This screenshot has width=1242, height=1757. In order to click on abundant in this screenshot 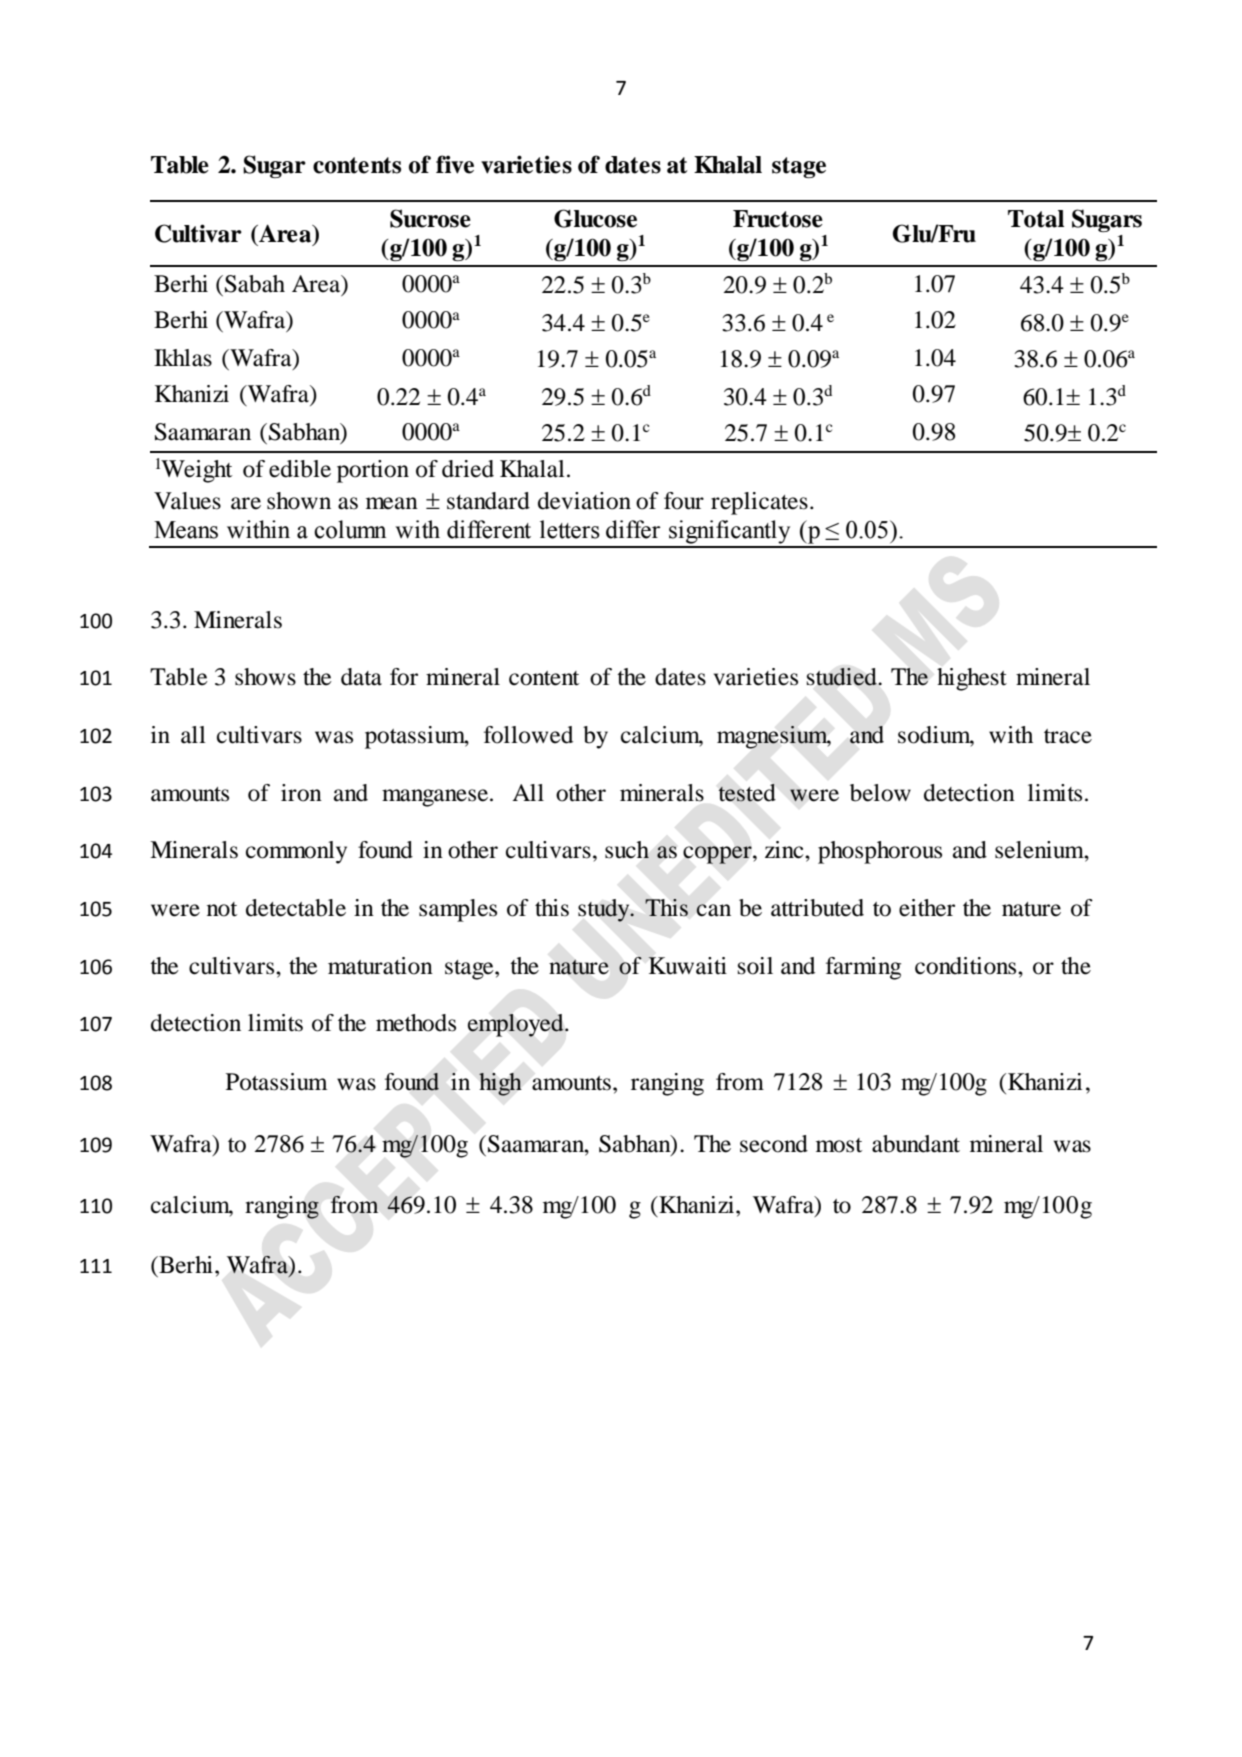, I will do `click(916, 1144)`.
